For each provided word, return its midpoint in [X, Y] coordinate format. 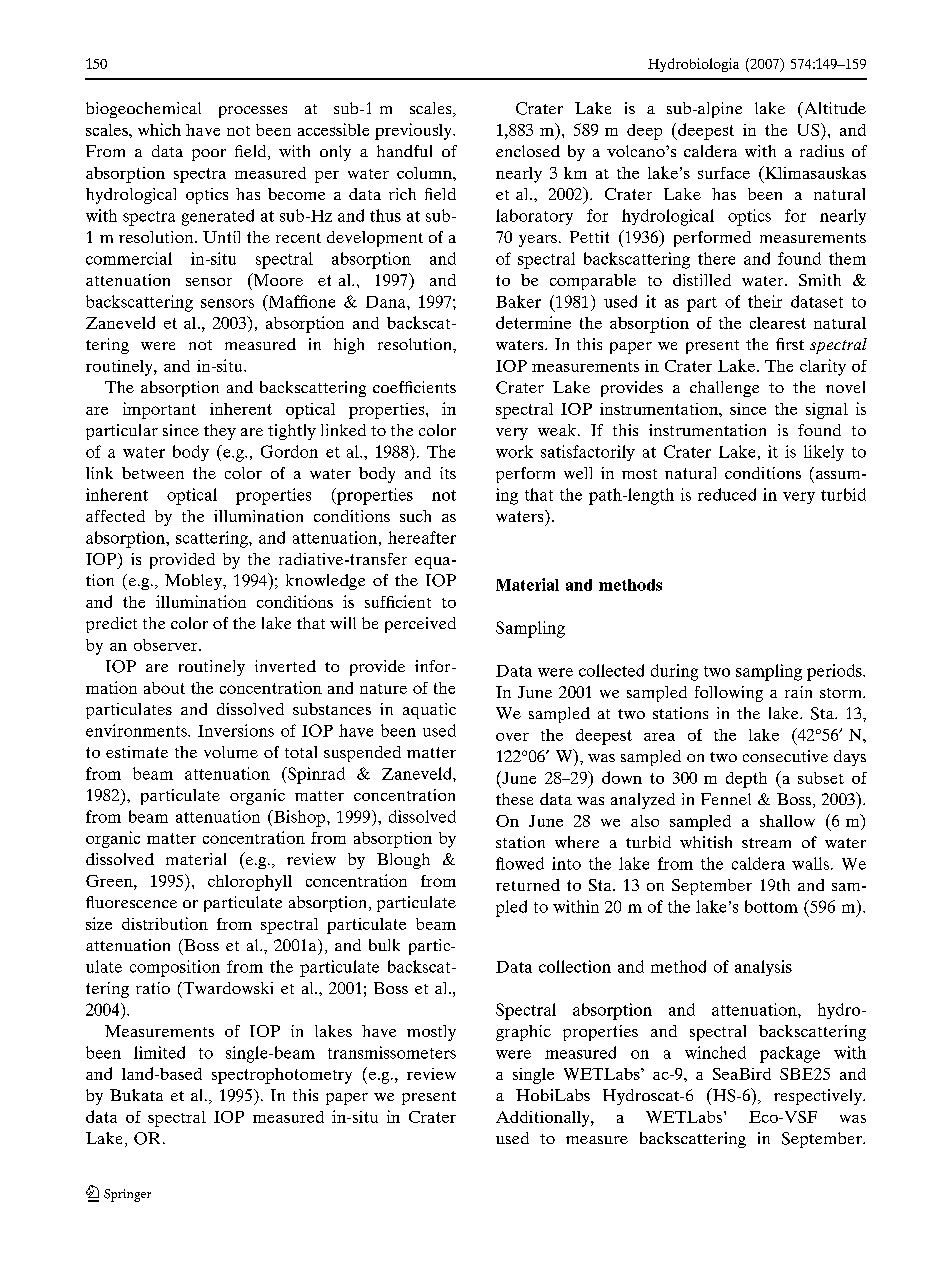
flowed [520, 863]
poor [209, 155]
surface [724, 173]
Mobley [194, 582]
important [159, 410]
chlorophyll [250, 883]
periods [835, 672]
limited [159, 1052]
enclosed [528, 151]
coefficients [414, 387]
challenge [724, 389]
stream [766, 843]
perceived [420, 625]
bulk [384, 945]
